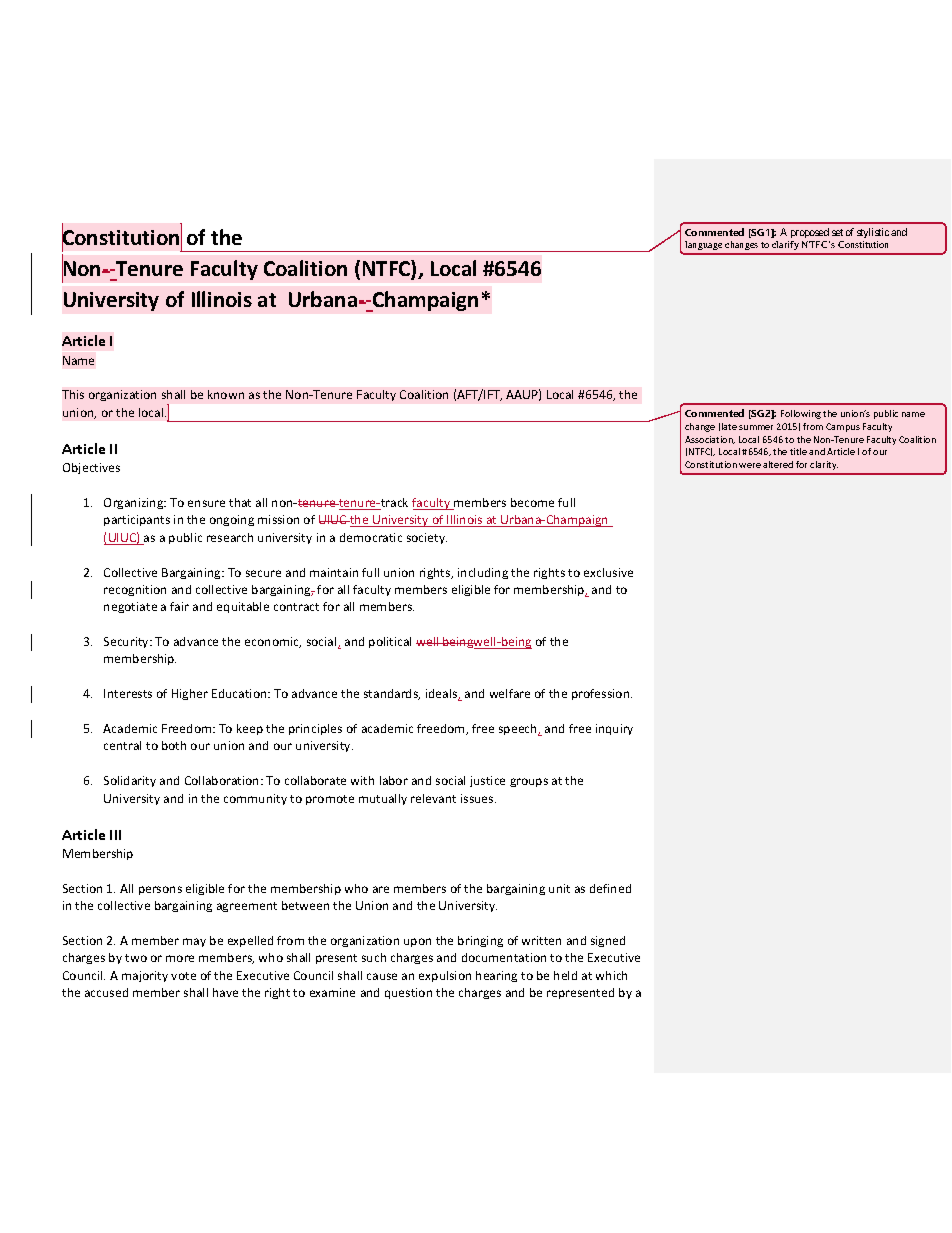 The image size is (952, 1233). What do you see at coordinates (496, 976) in the page?
I see `hearing` at bounding box center [496, 976].
